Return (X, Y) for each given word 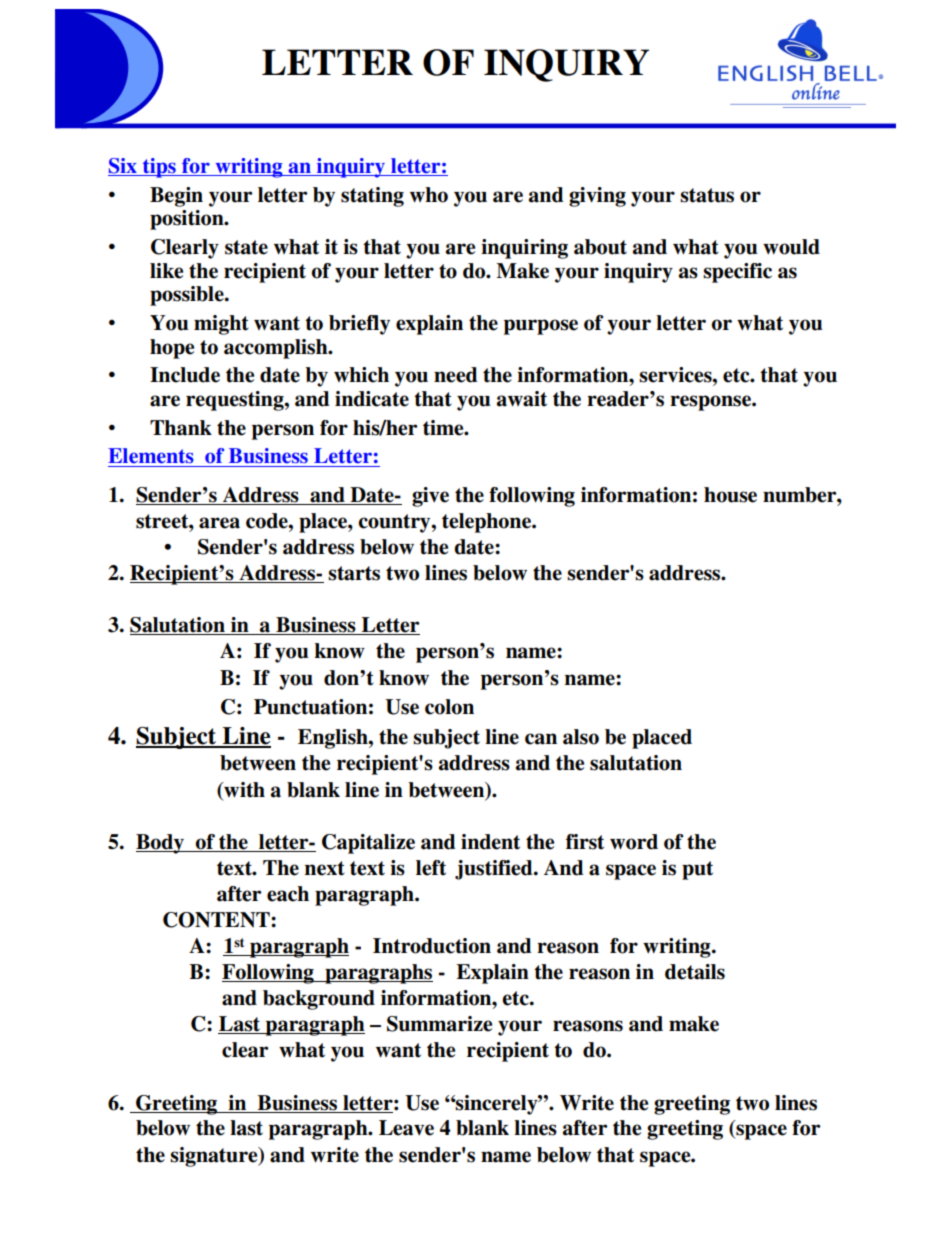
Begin (176, 197)
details (695, 972)
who (429, 195)
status (707, 195)
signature (215, 1157)
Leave (406, 1128)
